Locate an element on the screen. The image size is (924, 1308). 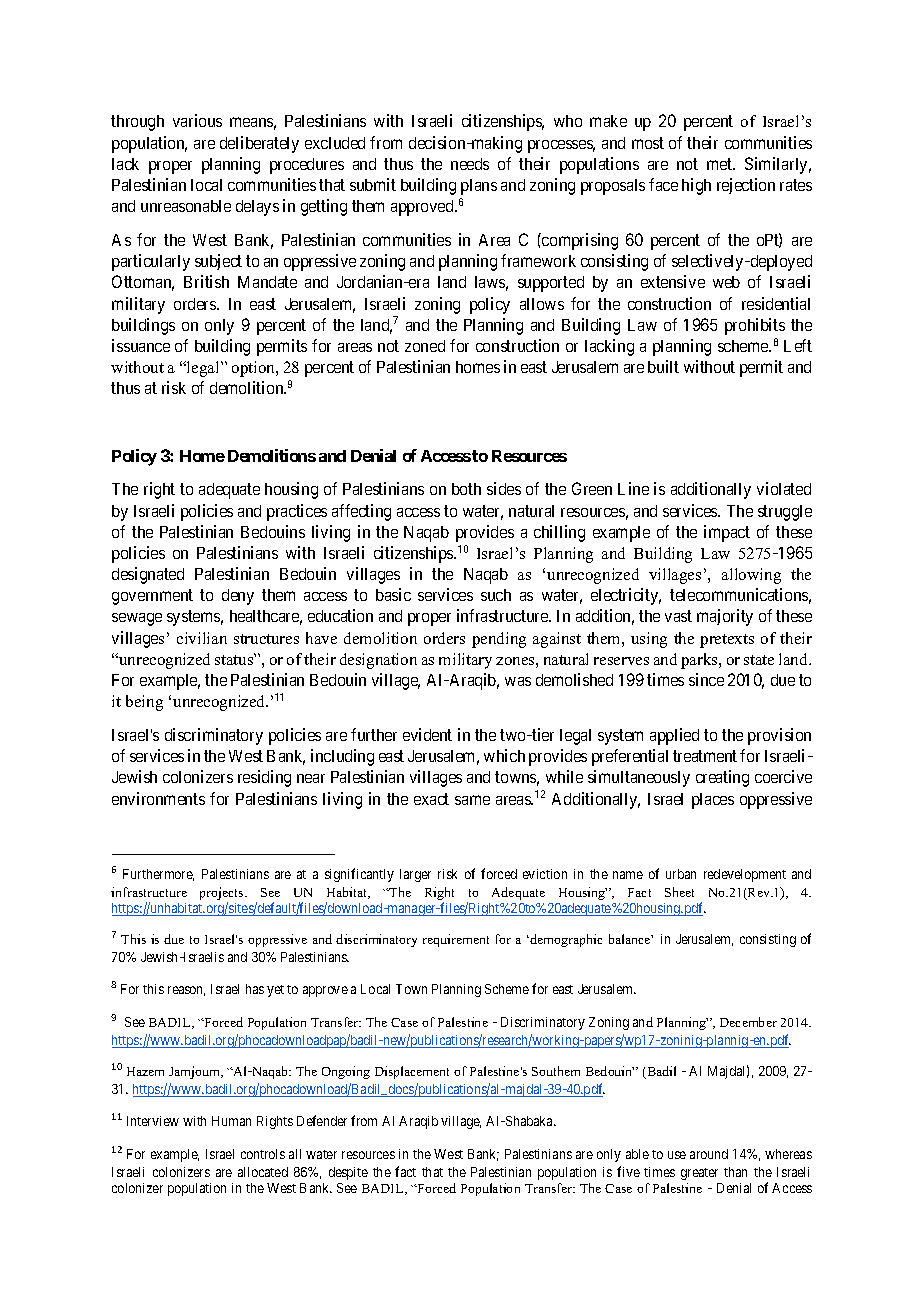
met is located at coordinates (721, 164).
